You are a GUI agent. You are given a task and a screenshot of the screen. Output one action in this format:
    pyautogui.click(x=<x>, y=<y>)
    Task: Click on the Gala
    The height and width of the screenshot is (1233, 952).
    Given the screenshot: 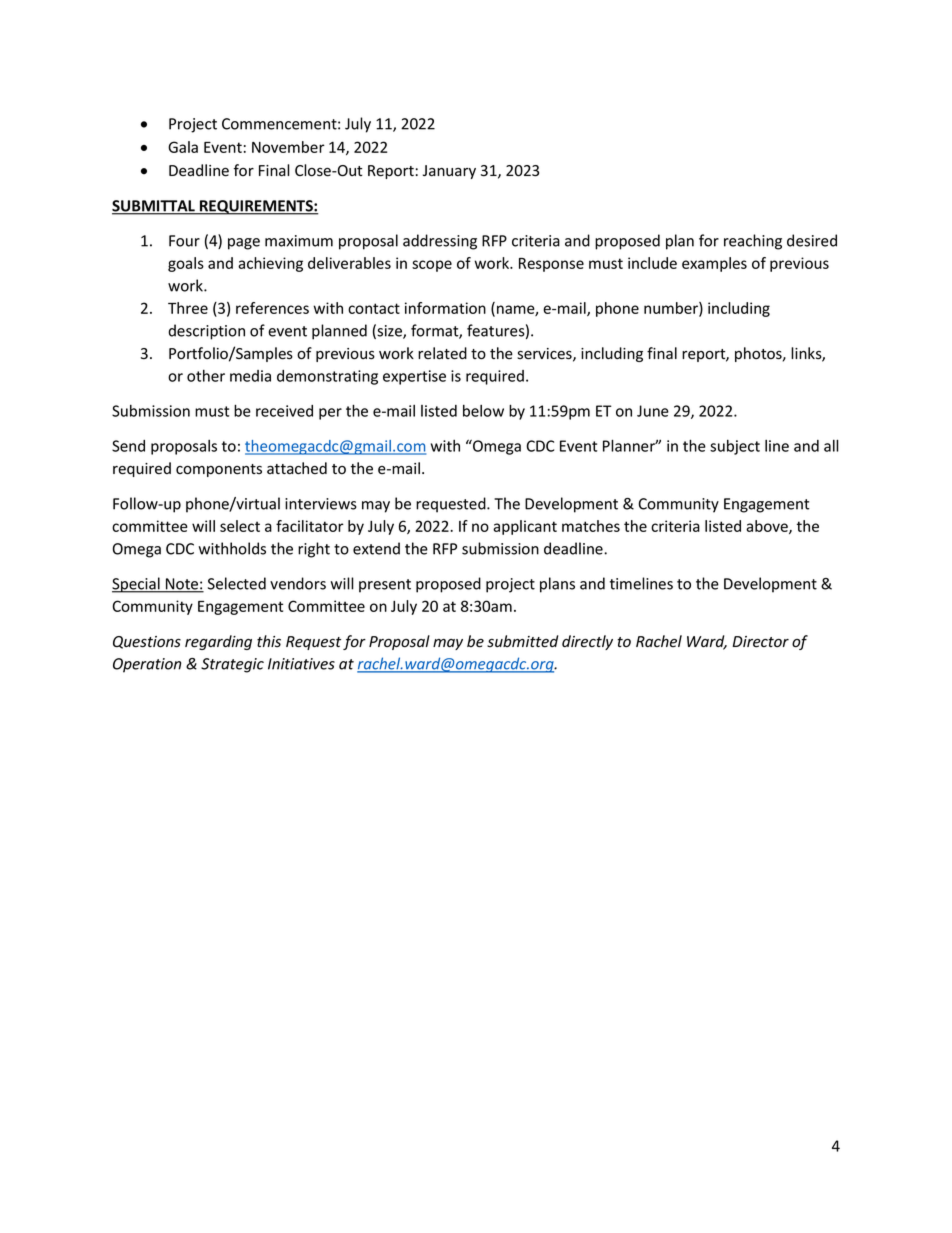 What is the action you would take?
    pyautogui.click(x=183, y=147)
